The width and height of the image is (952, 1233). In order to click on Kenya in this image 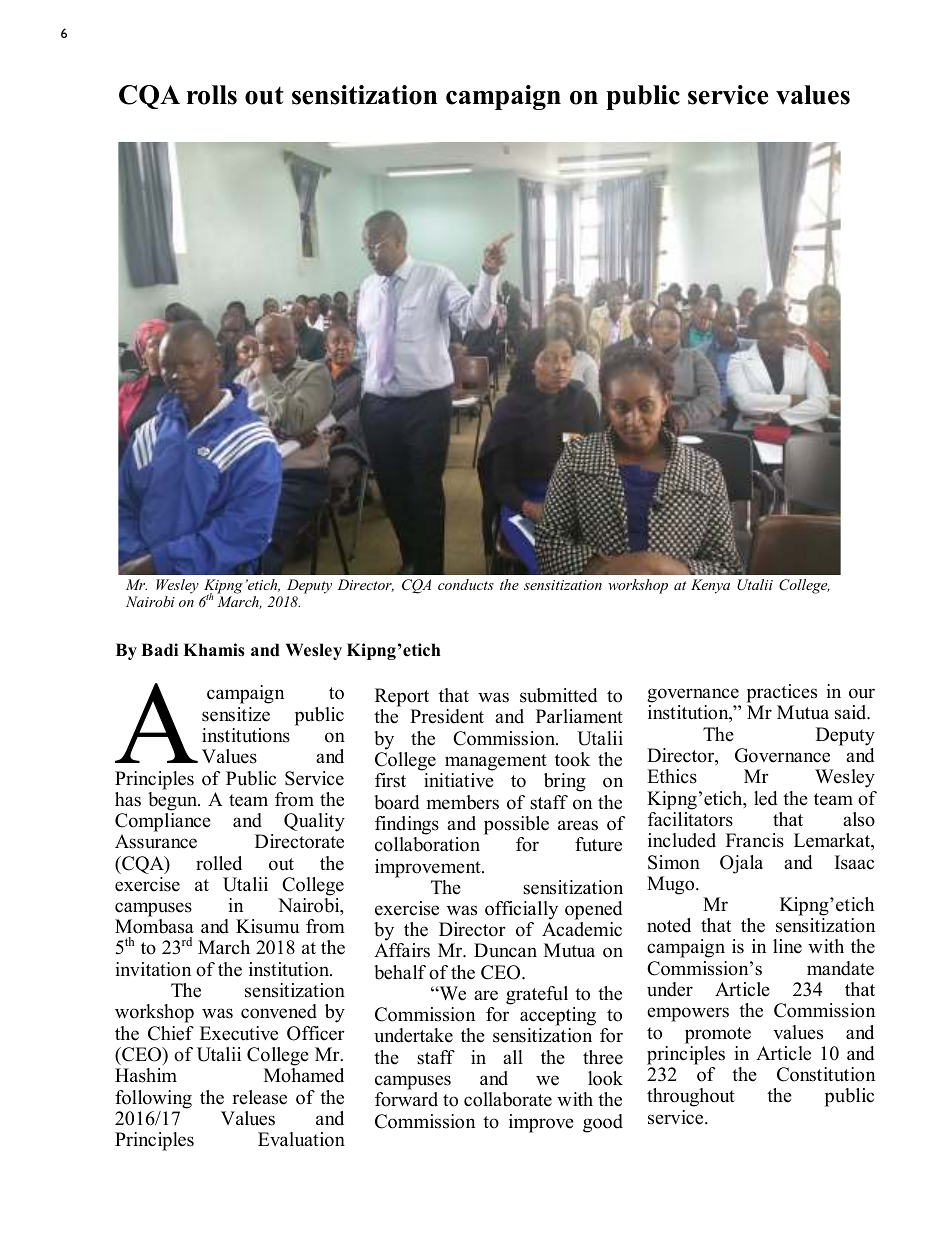, I will do `click(710, 586)`.
